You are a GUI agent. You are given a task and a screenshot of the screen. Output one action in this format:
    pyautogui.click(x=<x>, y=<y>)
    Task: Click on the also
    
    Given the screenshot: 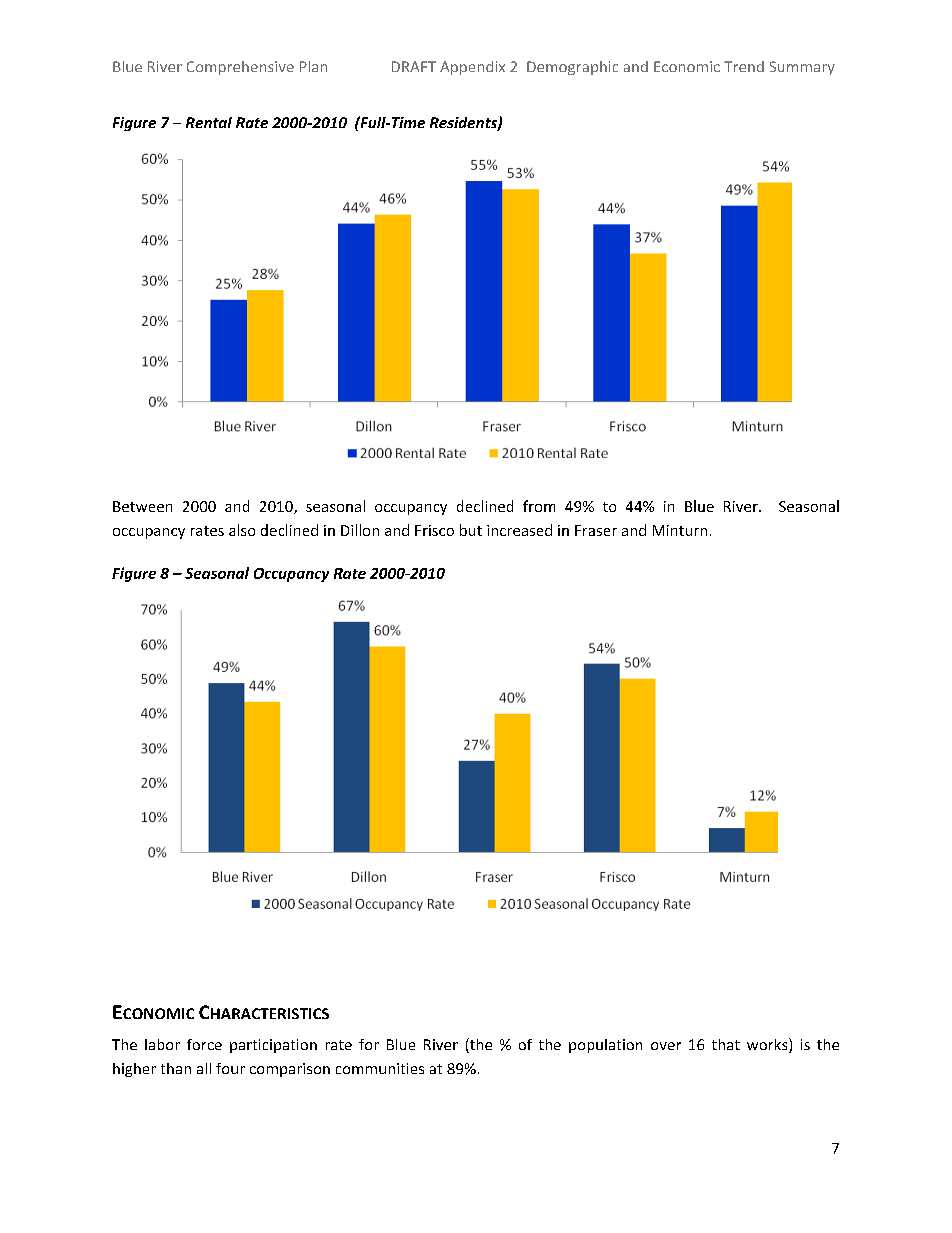 What is the action you would take?
    pyautogui.click(x=242, y=530)
